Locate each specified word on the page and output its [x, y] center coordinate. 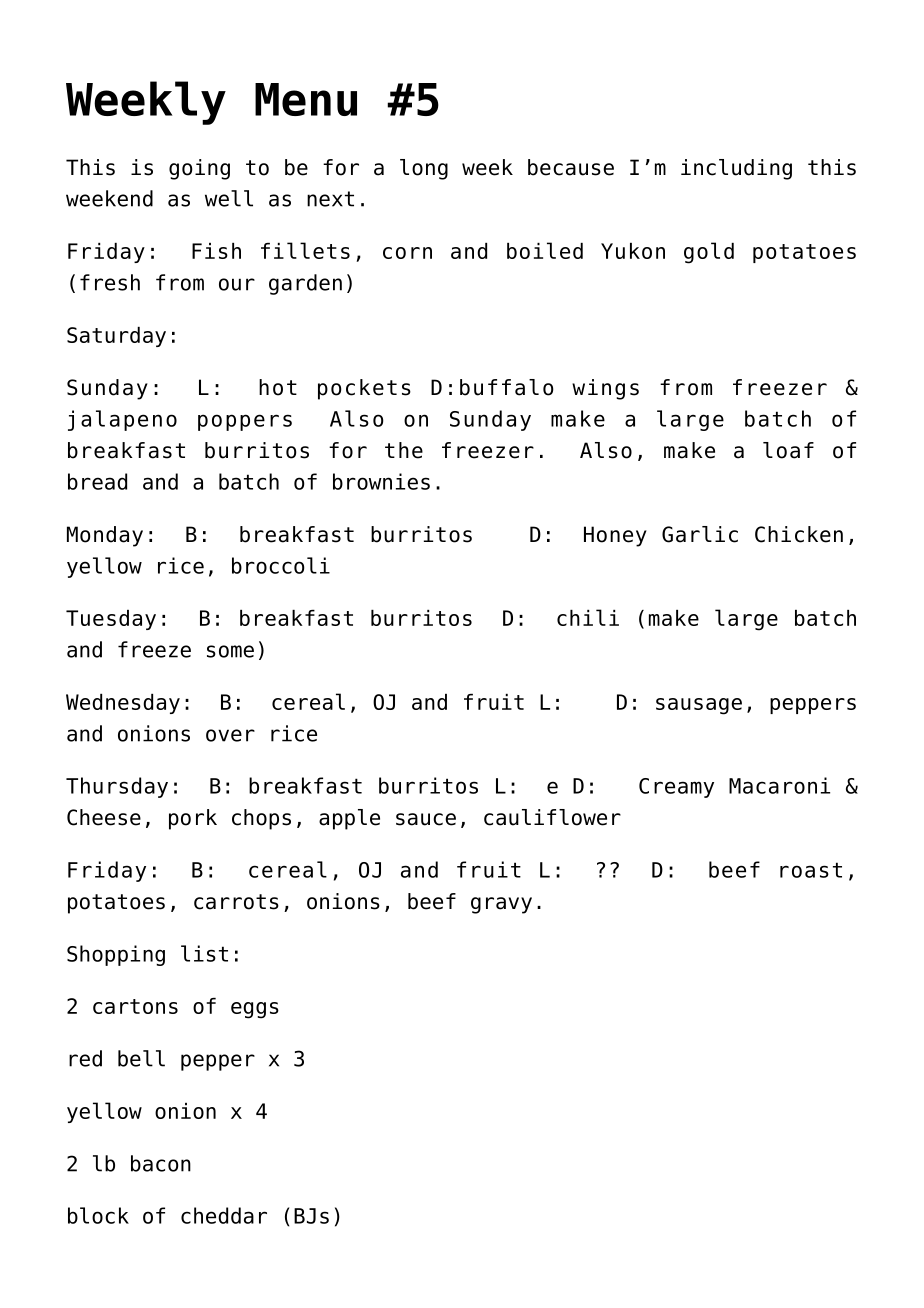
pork [193, 819]
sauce [426, 819]
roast [811, 870]
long [424, 169]
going [199, 169]
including [736, 169]
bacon [161, 1163]
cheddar [224, 1215]
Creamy [676, 788]
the [404, 450]
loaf [788, 450]
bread [97, 481]
